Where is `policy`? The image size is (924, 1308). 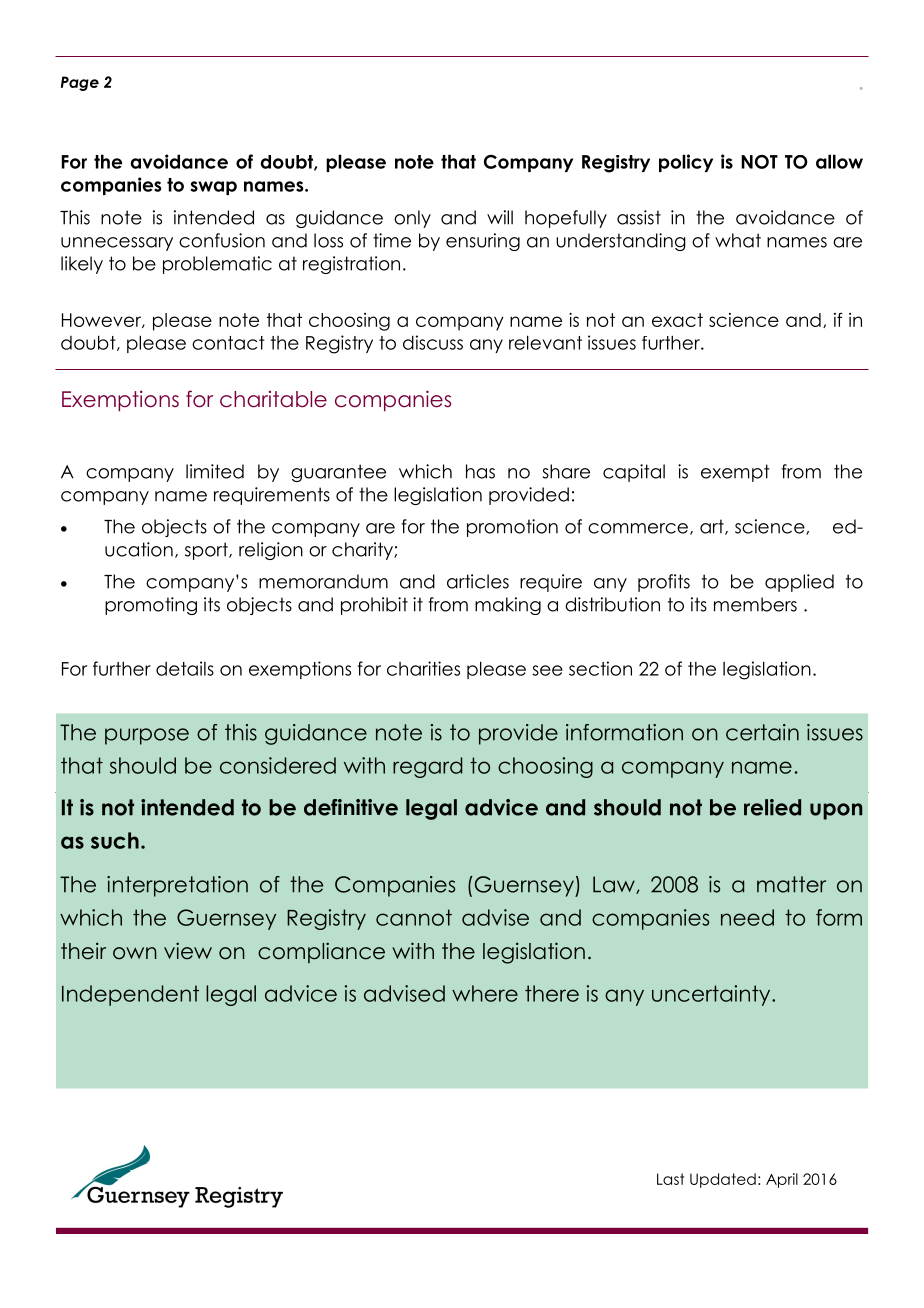 policy is located at coordinates (686, 163).
